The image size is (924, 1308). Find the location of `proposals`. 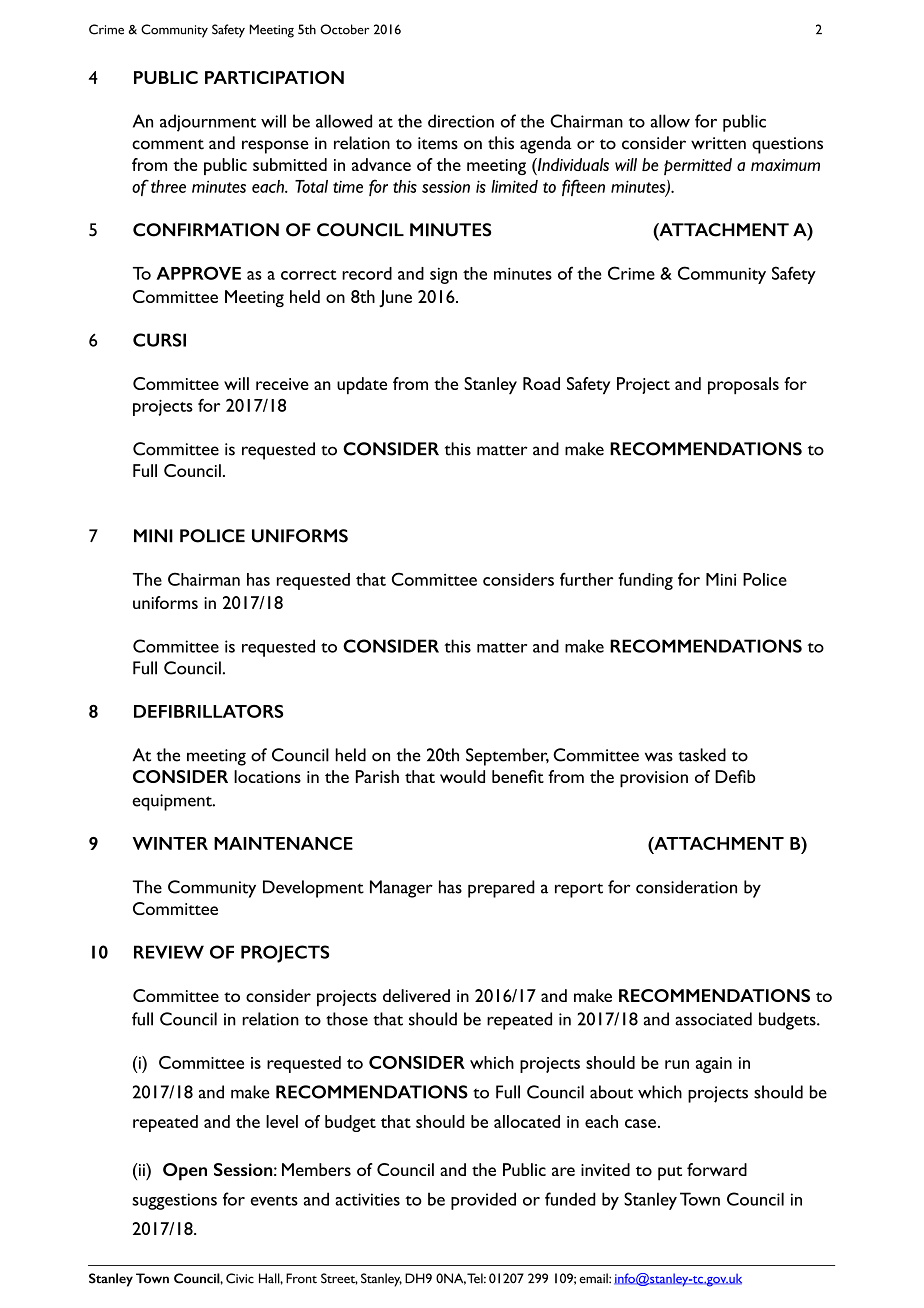

proposals is located at coordinates (743, 385).
